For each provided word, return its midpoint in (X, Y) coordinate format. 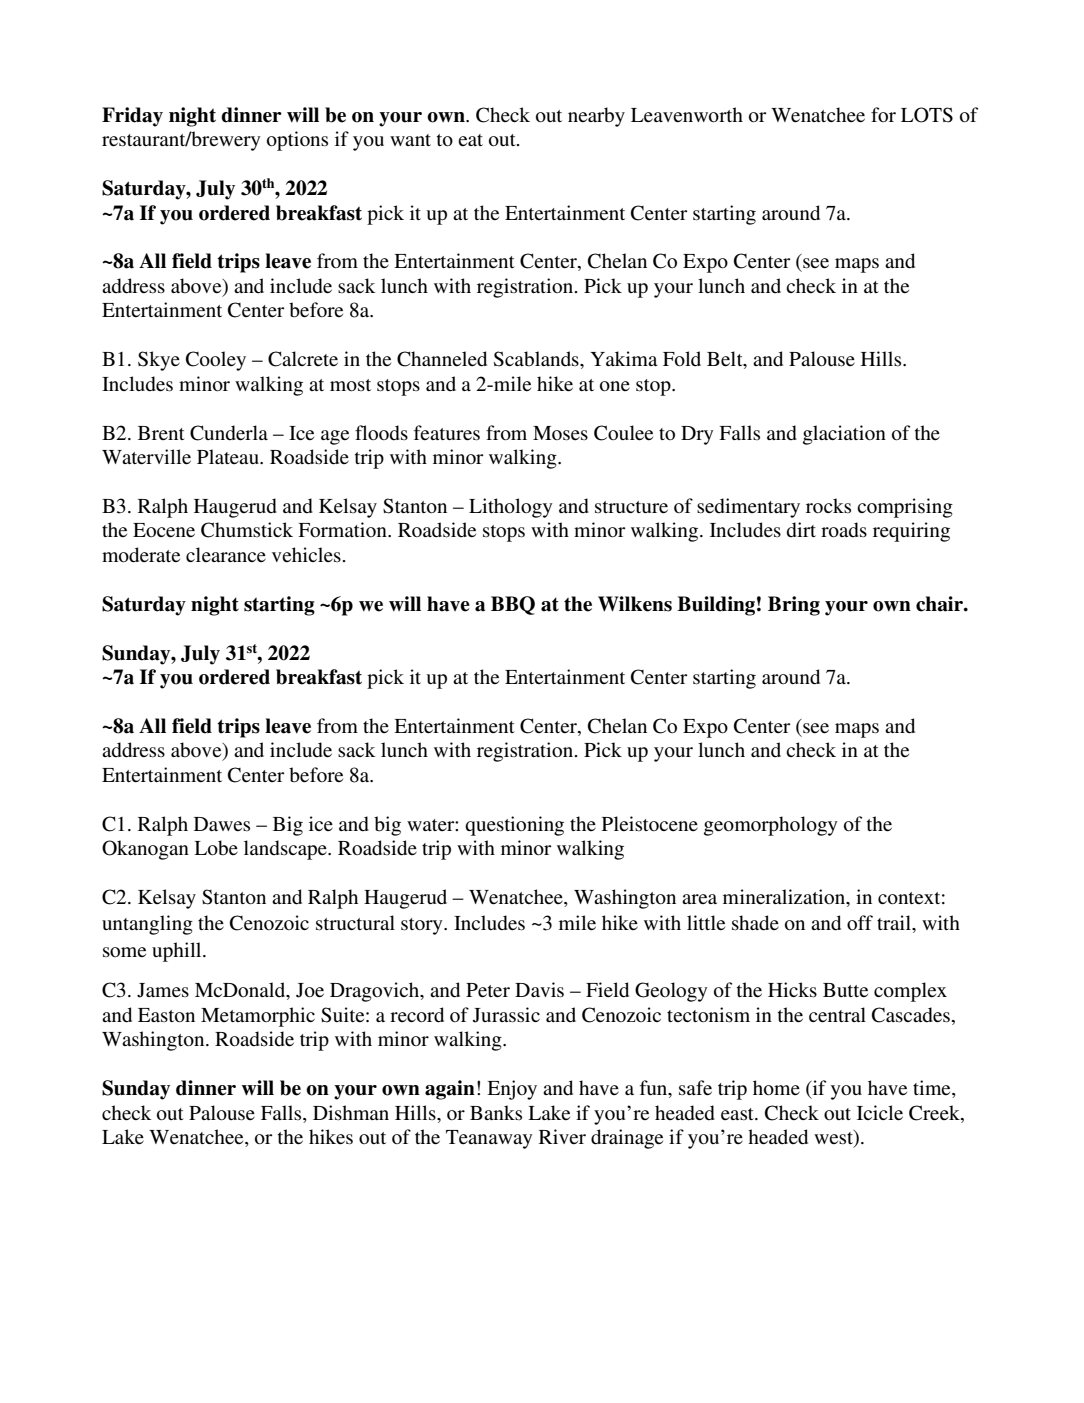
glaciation (844, 435)
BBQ (513, 605)
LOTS (927, 115)
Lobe (216, 848)
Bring (794, 606)
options (297, 141)
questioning (514, 826)
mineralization (785, 898)
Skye (159, 361)
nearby (596, 117)
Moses (560, 433)
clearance (226, 554)
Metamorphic (258, 1017)
